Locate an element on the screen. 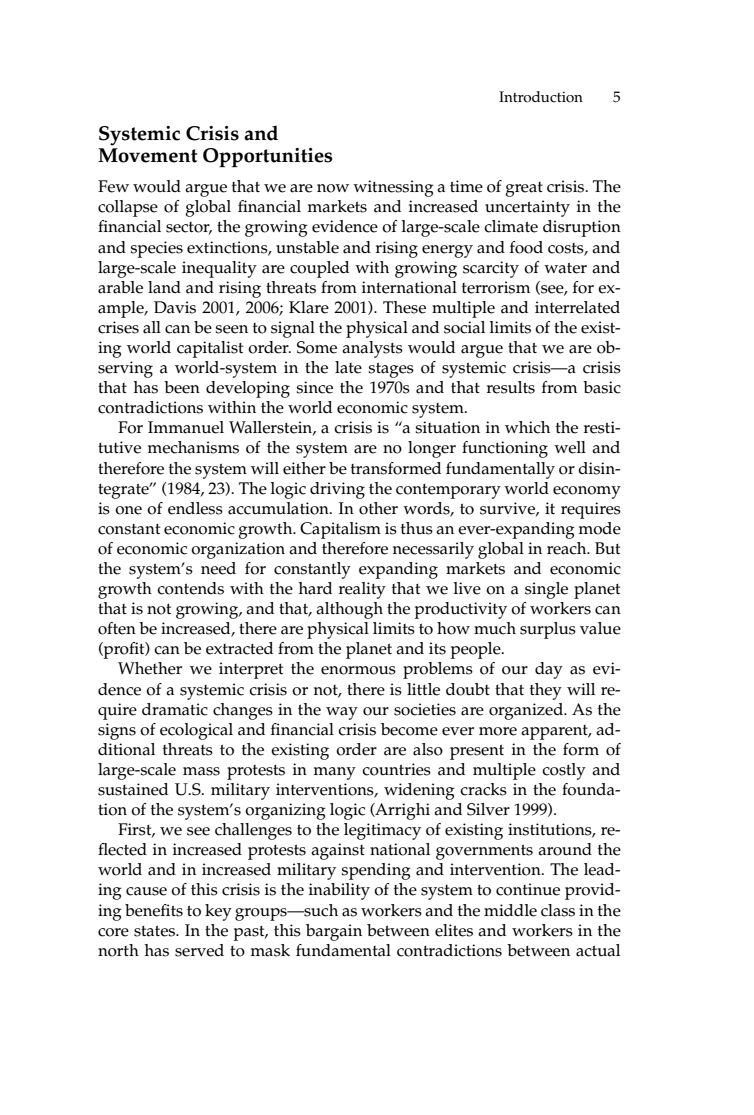 Image resolution: width=754 pixels, height=1115 pixels. Immanuel is located at coordinates (186, 427).
